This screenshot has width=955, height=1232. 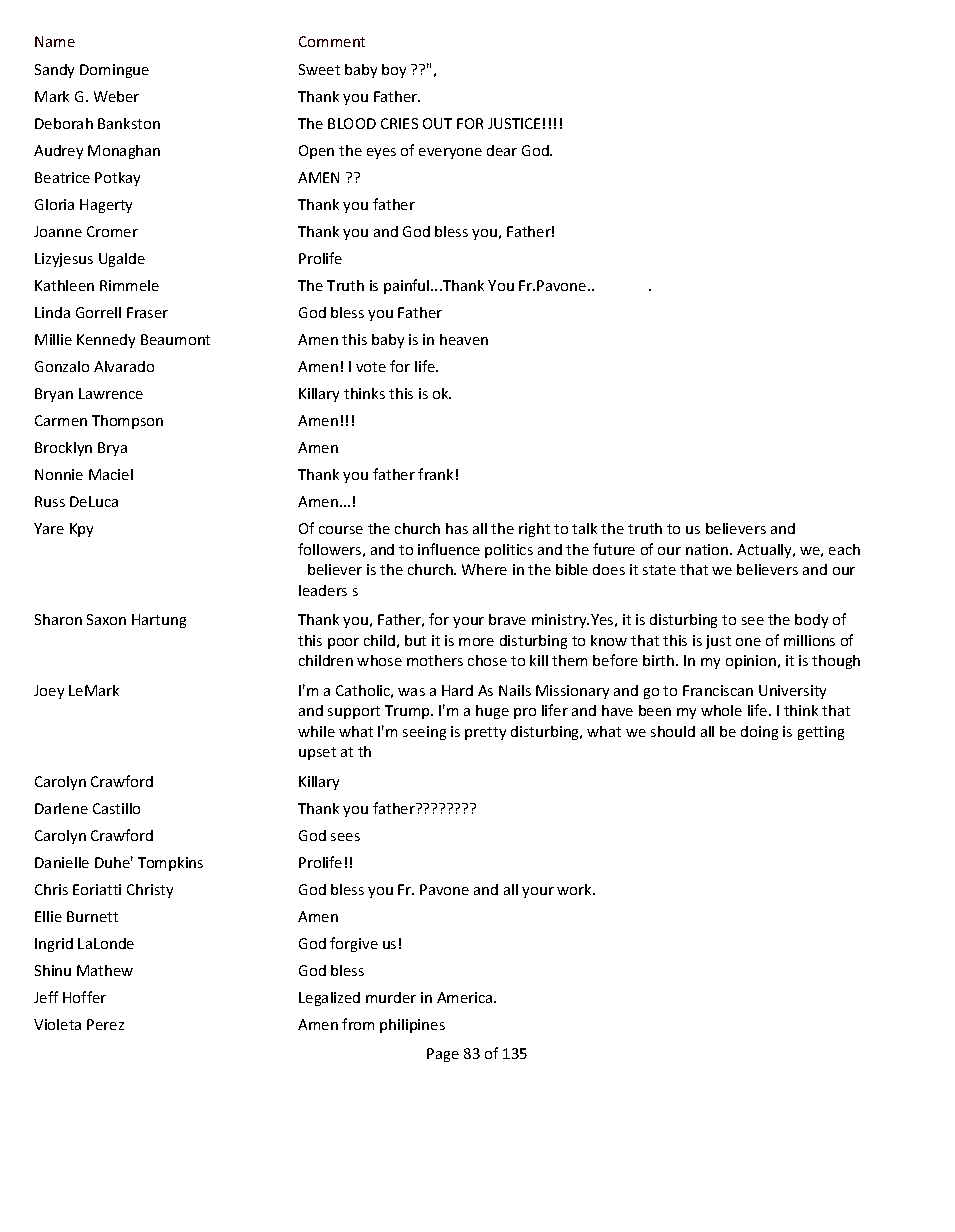 What do you see at coordinates (116, 96) in the screenshot?
I see `Weber` at bounding box center [116, 96].
